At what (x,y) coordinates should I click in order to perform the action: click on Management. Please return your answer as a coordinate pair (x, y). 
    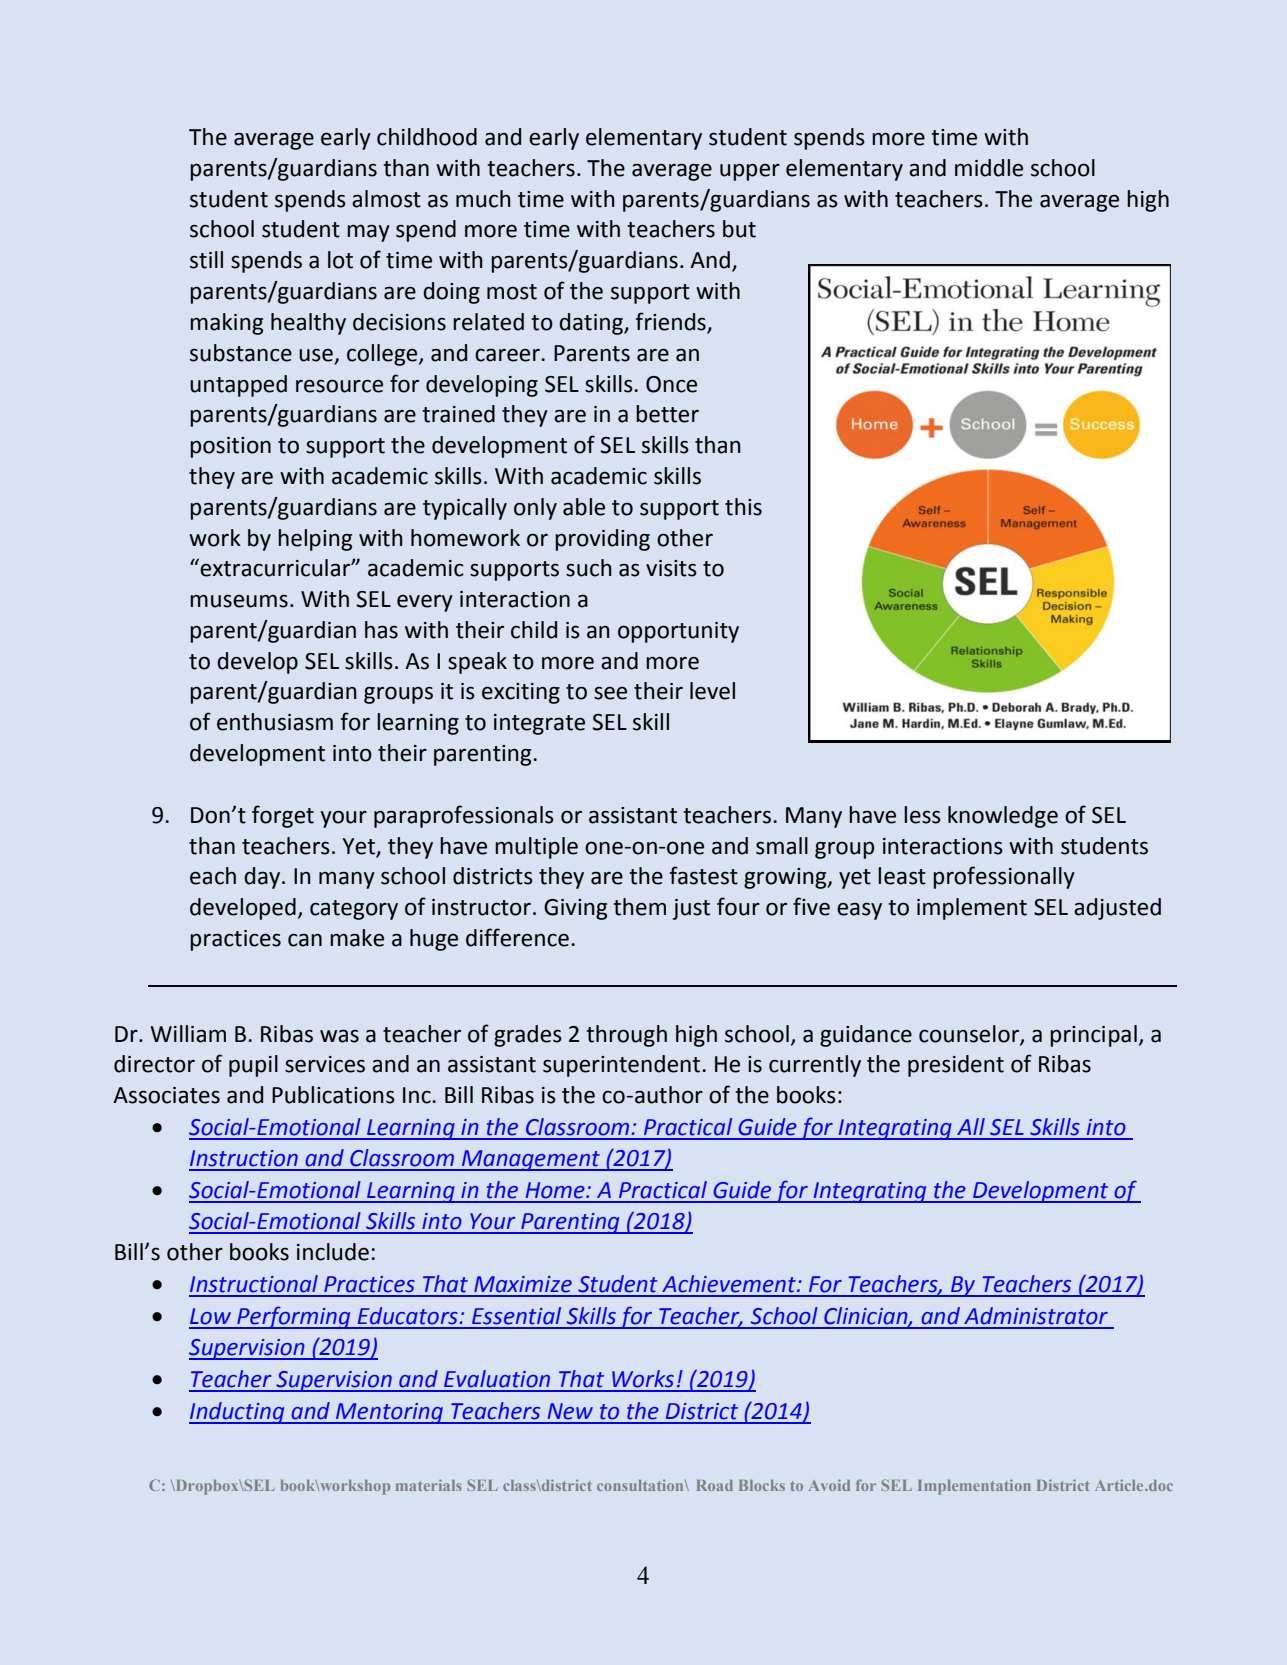
    Looking at the image, I should click on (531, 1160).
